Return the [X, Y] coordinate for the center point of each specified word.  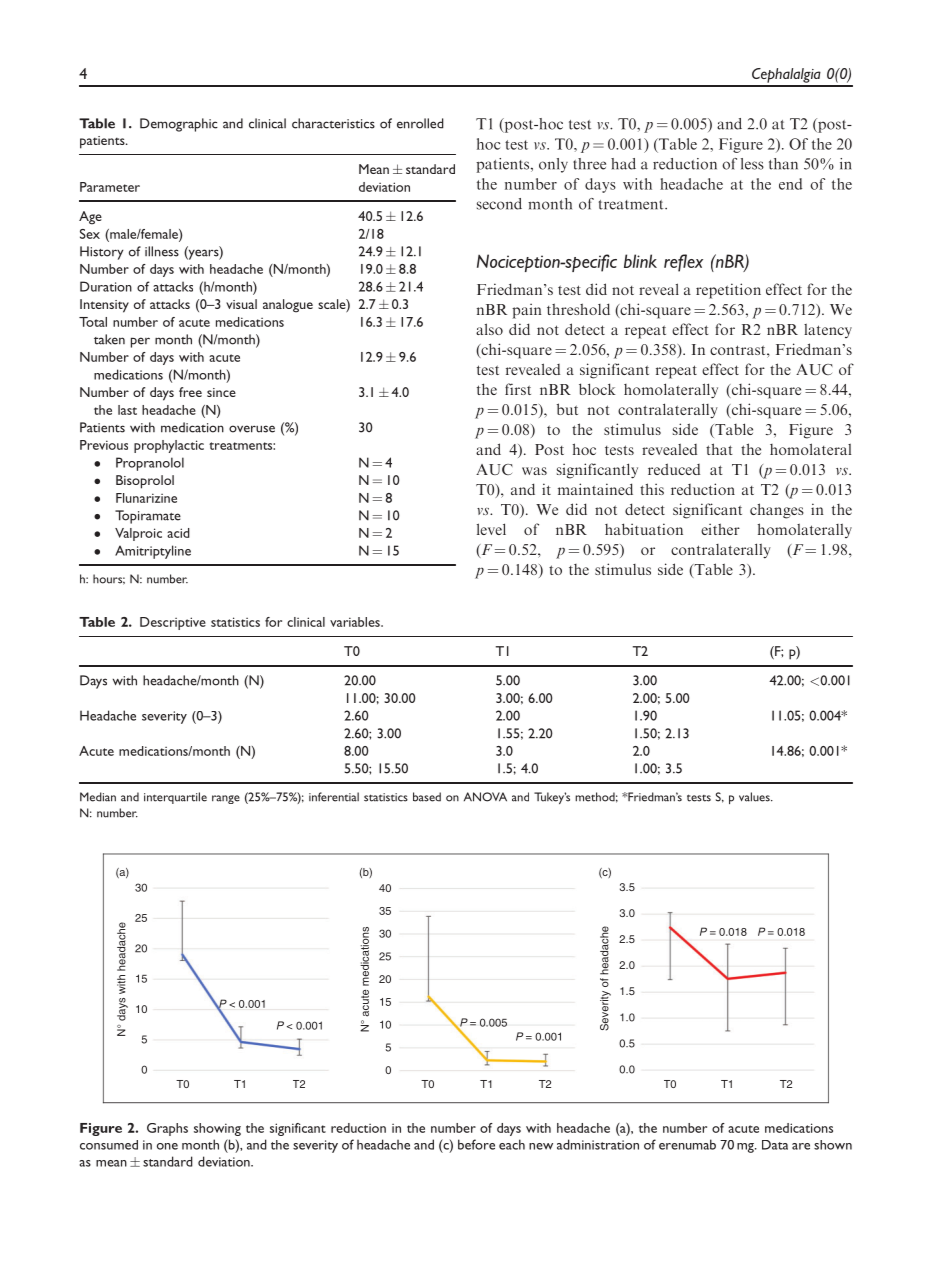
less [752, 164]
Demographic [179, 125]
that [719, 449]
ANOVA [485, 797]
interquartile [175, 798]
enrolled [420, 123]
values [755, 797]
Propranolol [150, 464]
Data [775, 1145]
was [534, 471]
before [476, 1144]
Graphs [167, 1129]
